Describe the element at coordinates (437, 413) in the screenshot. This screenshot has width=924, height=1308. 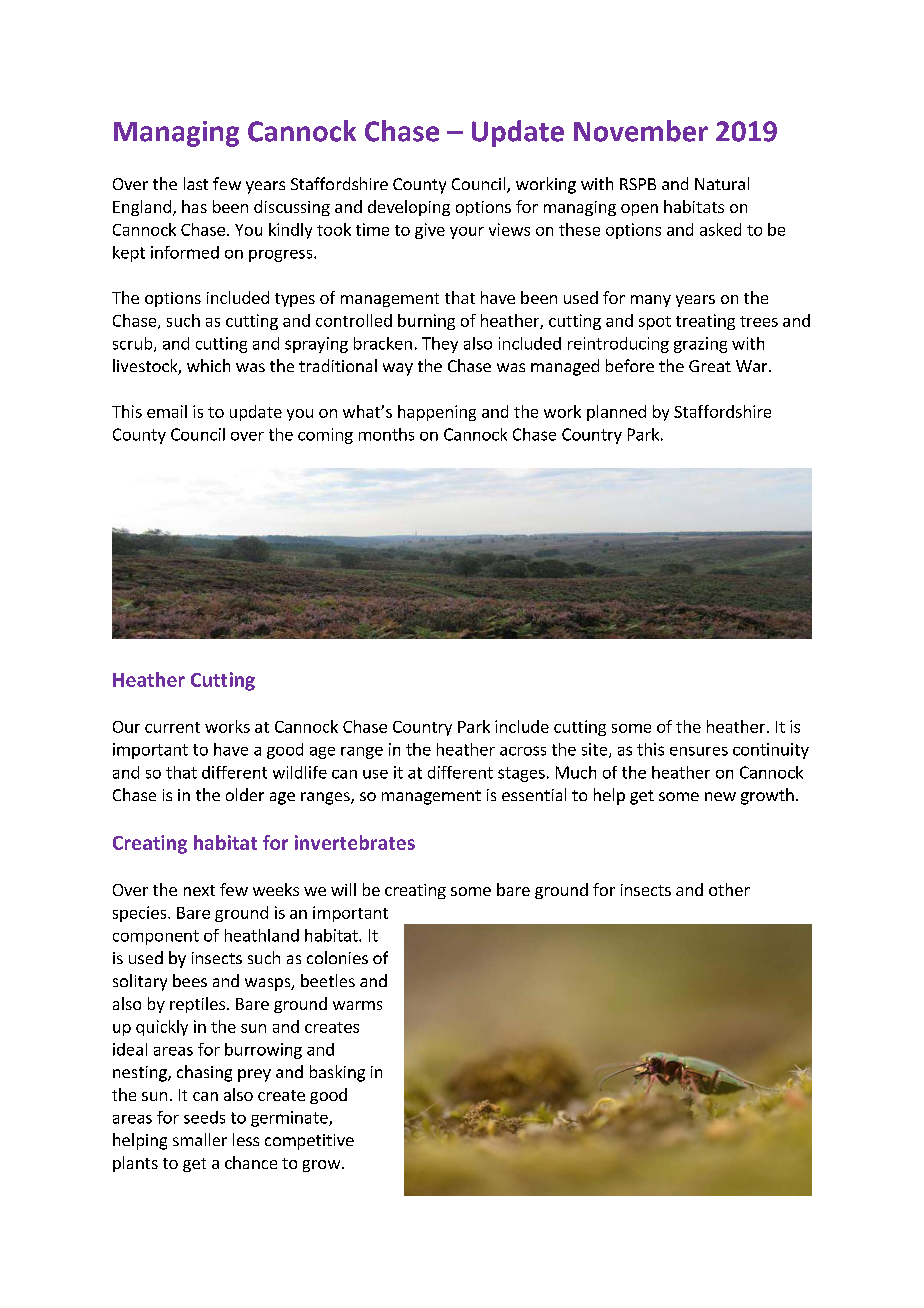
I see `happening` at that location.
